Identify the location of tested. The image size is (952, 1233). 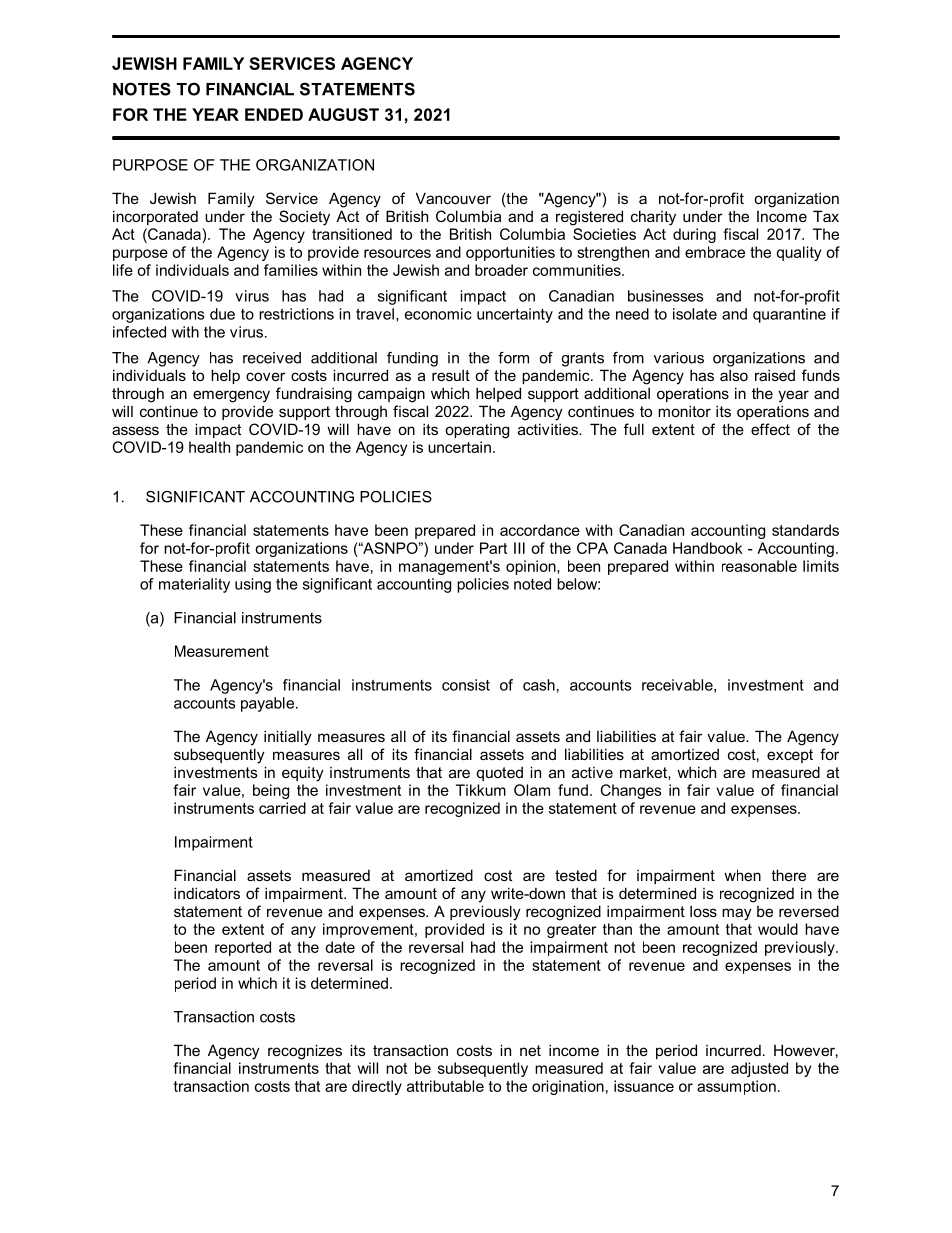
(576, 875).
